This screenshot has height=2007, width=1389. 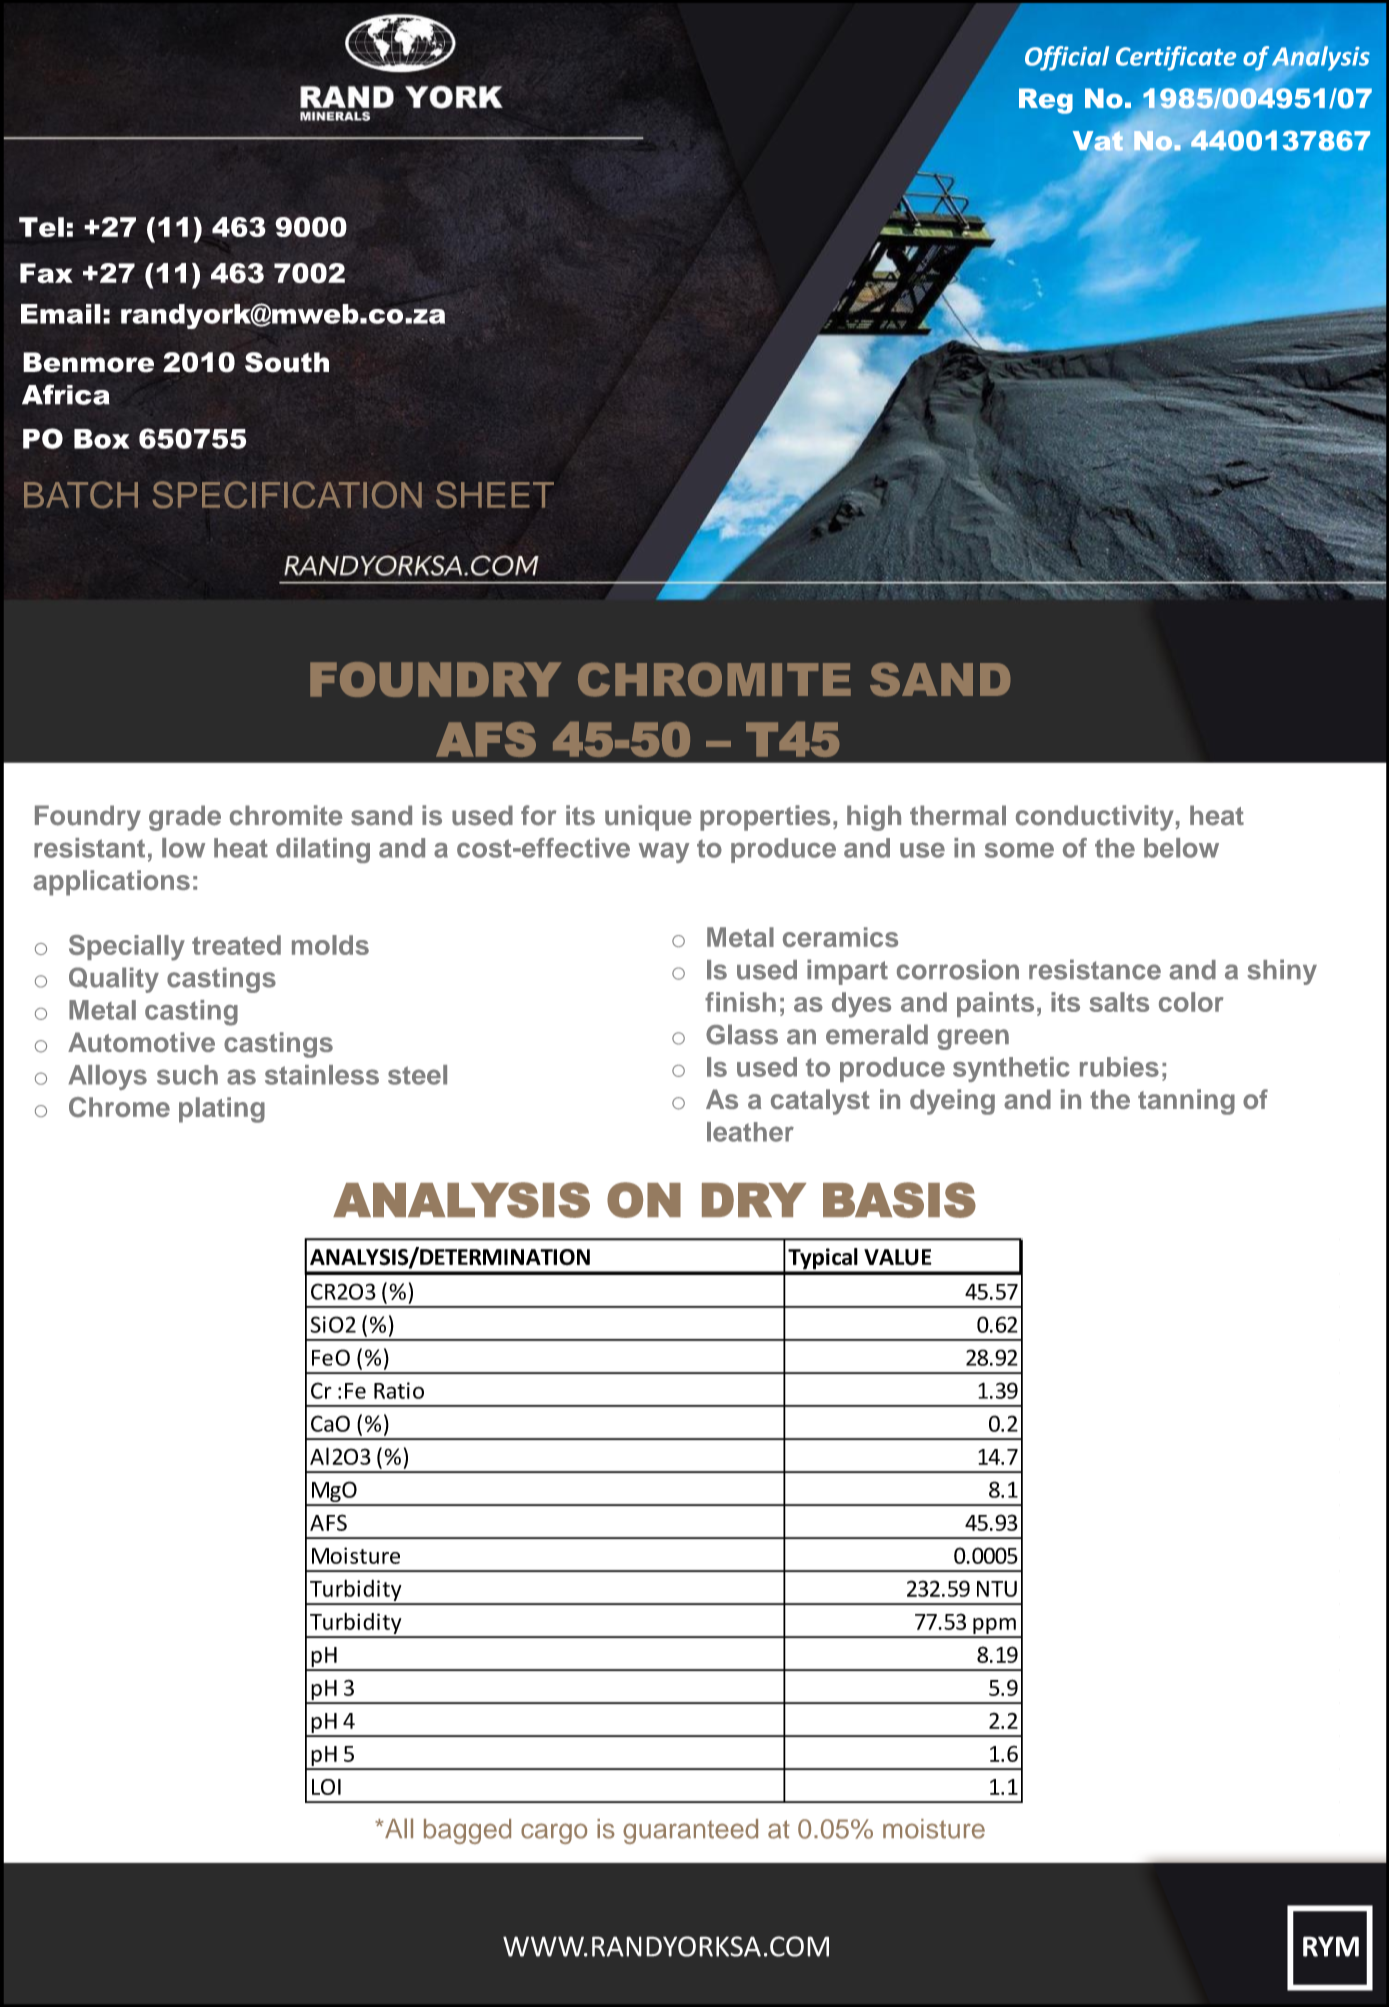 I want to click on guaranteed, so click(x=690, y=1831).
